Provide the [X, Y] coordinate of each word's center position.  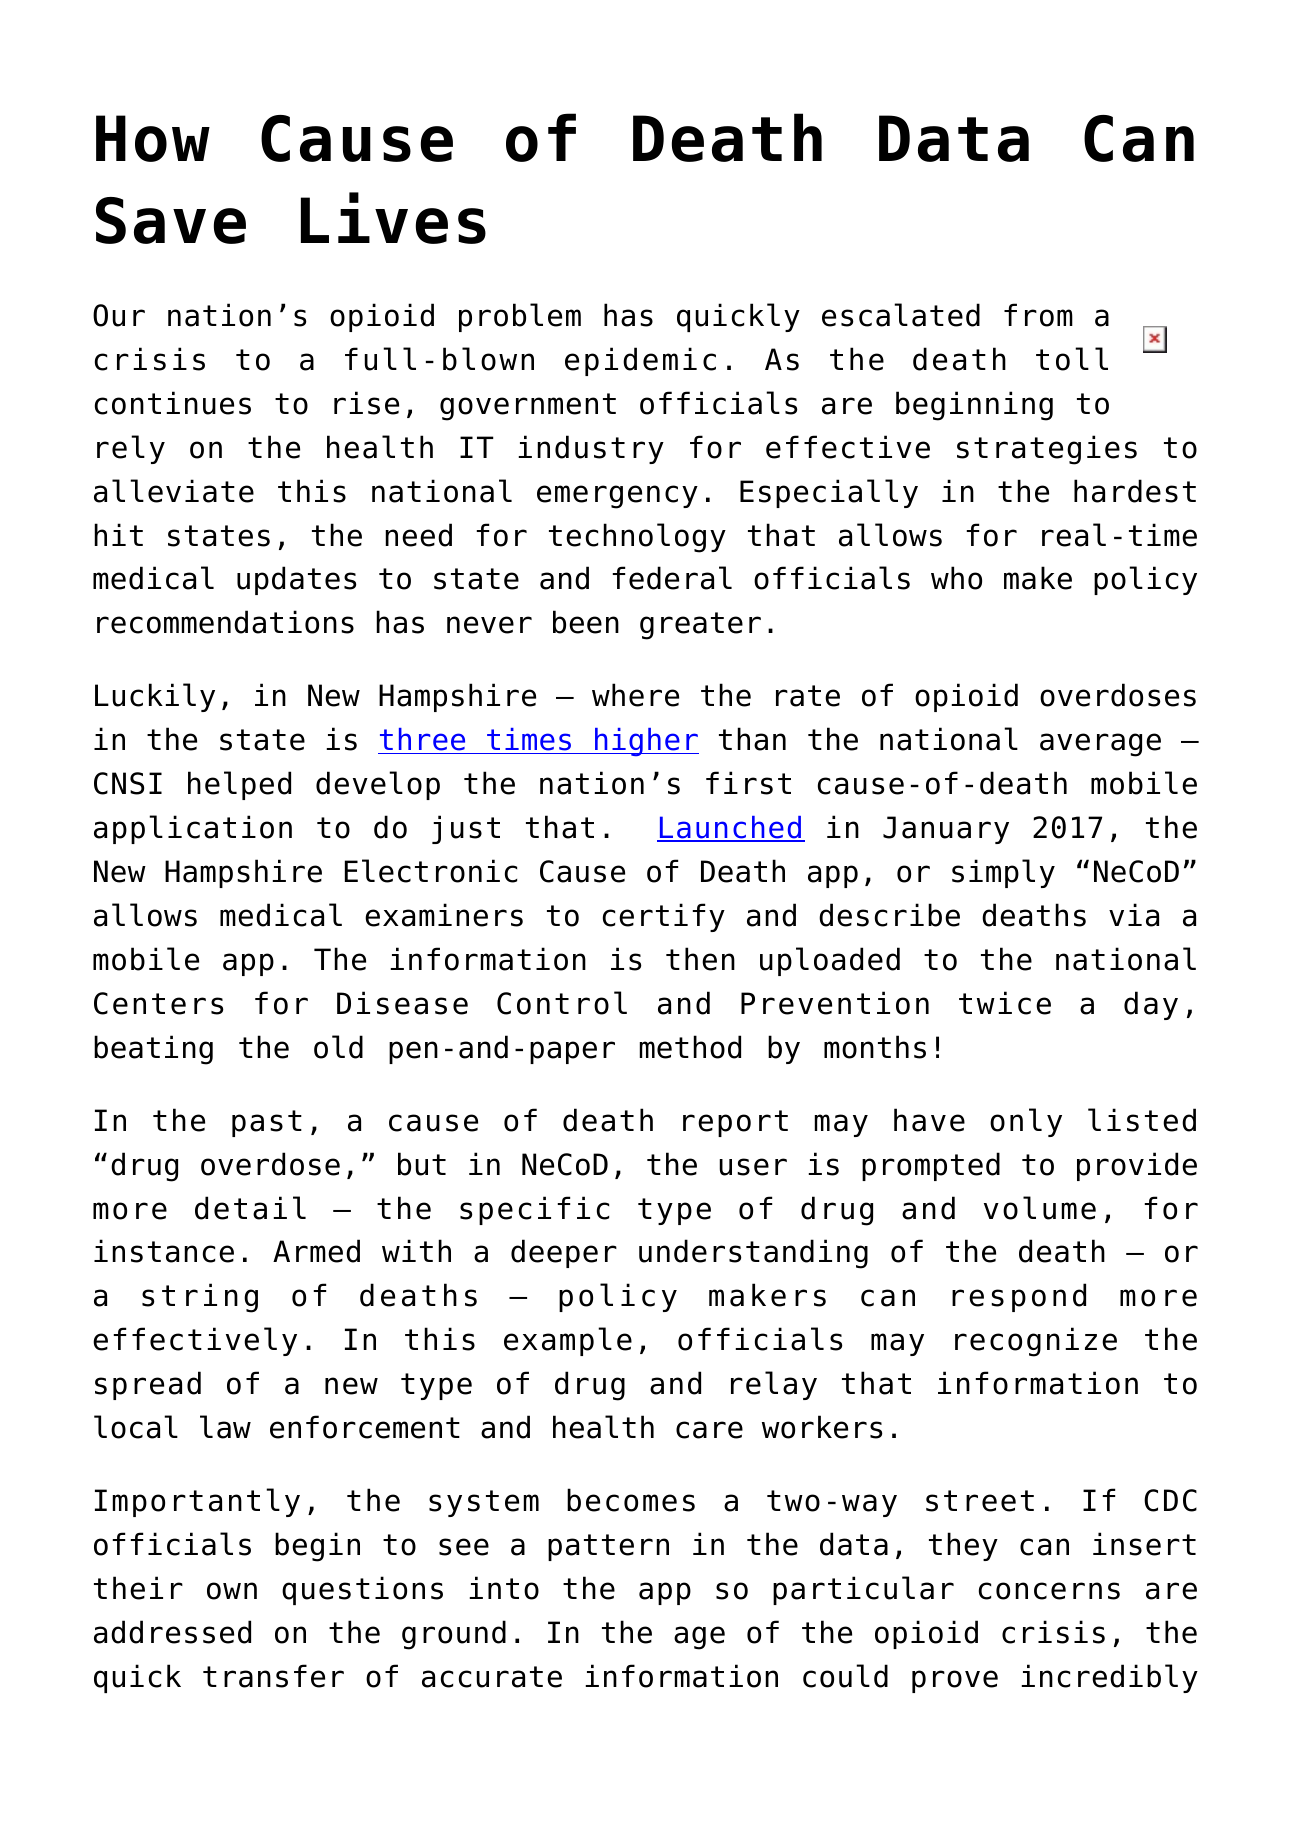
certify [664, 917]
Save [171, 220]
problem [520, 317]
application [193, 829]
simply [1003, 873]
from [1038, 315]
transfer [273, 1676]
